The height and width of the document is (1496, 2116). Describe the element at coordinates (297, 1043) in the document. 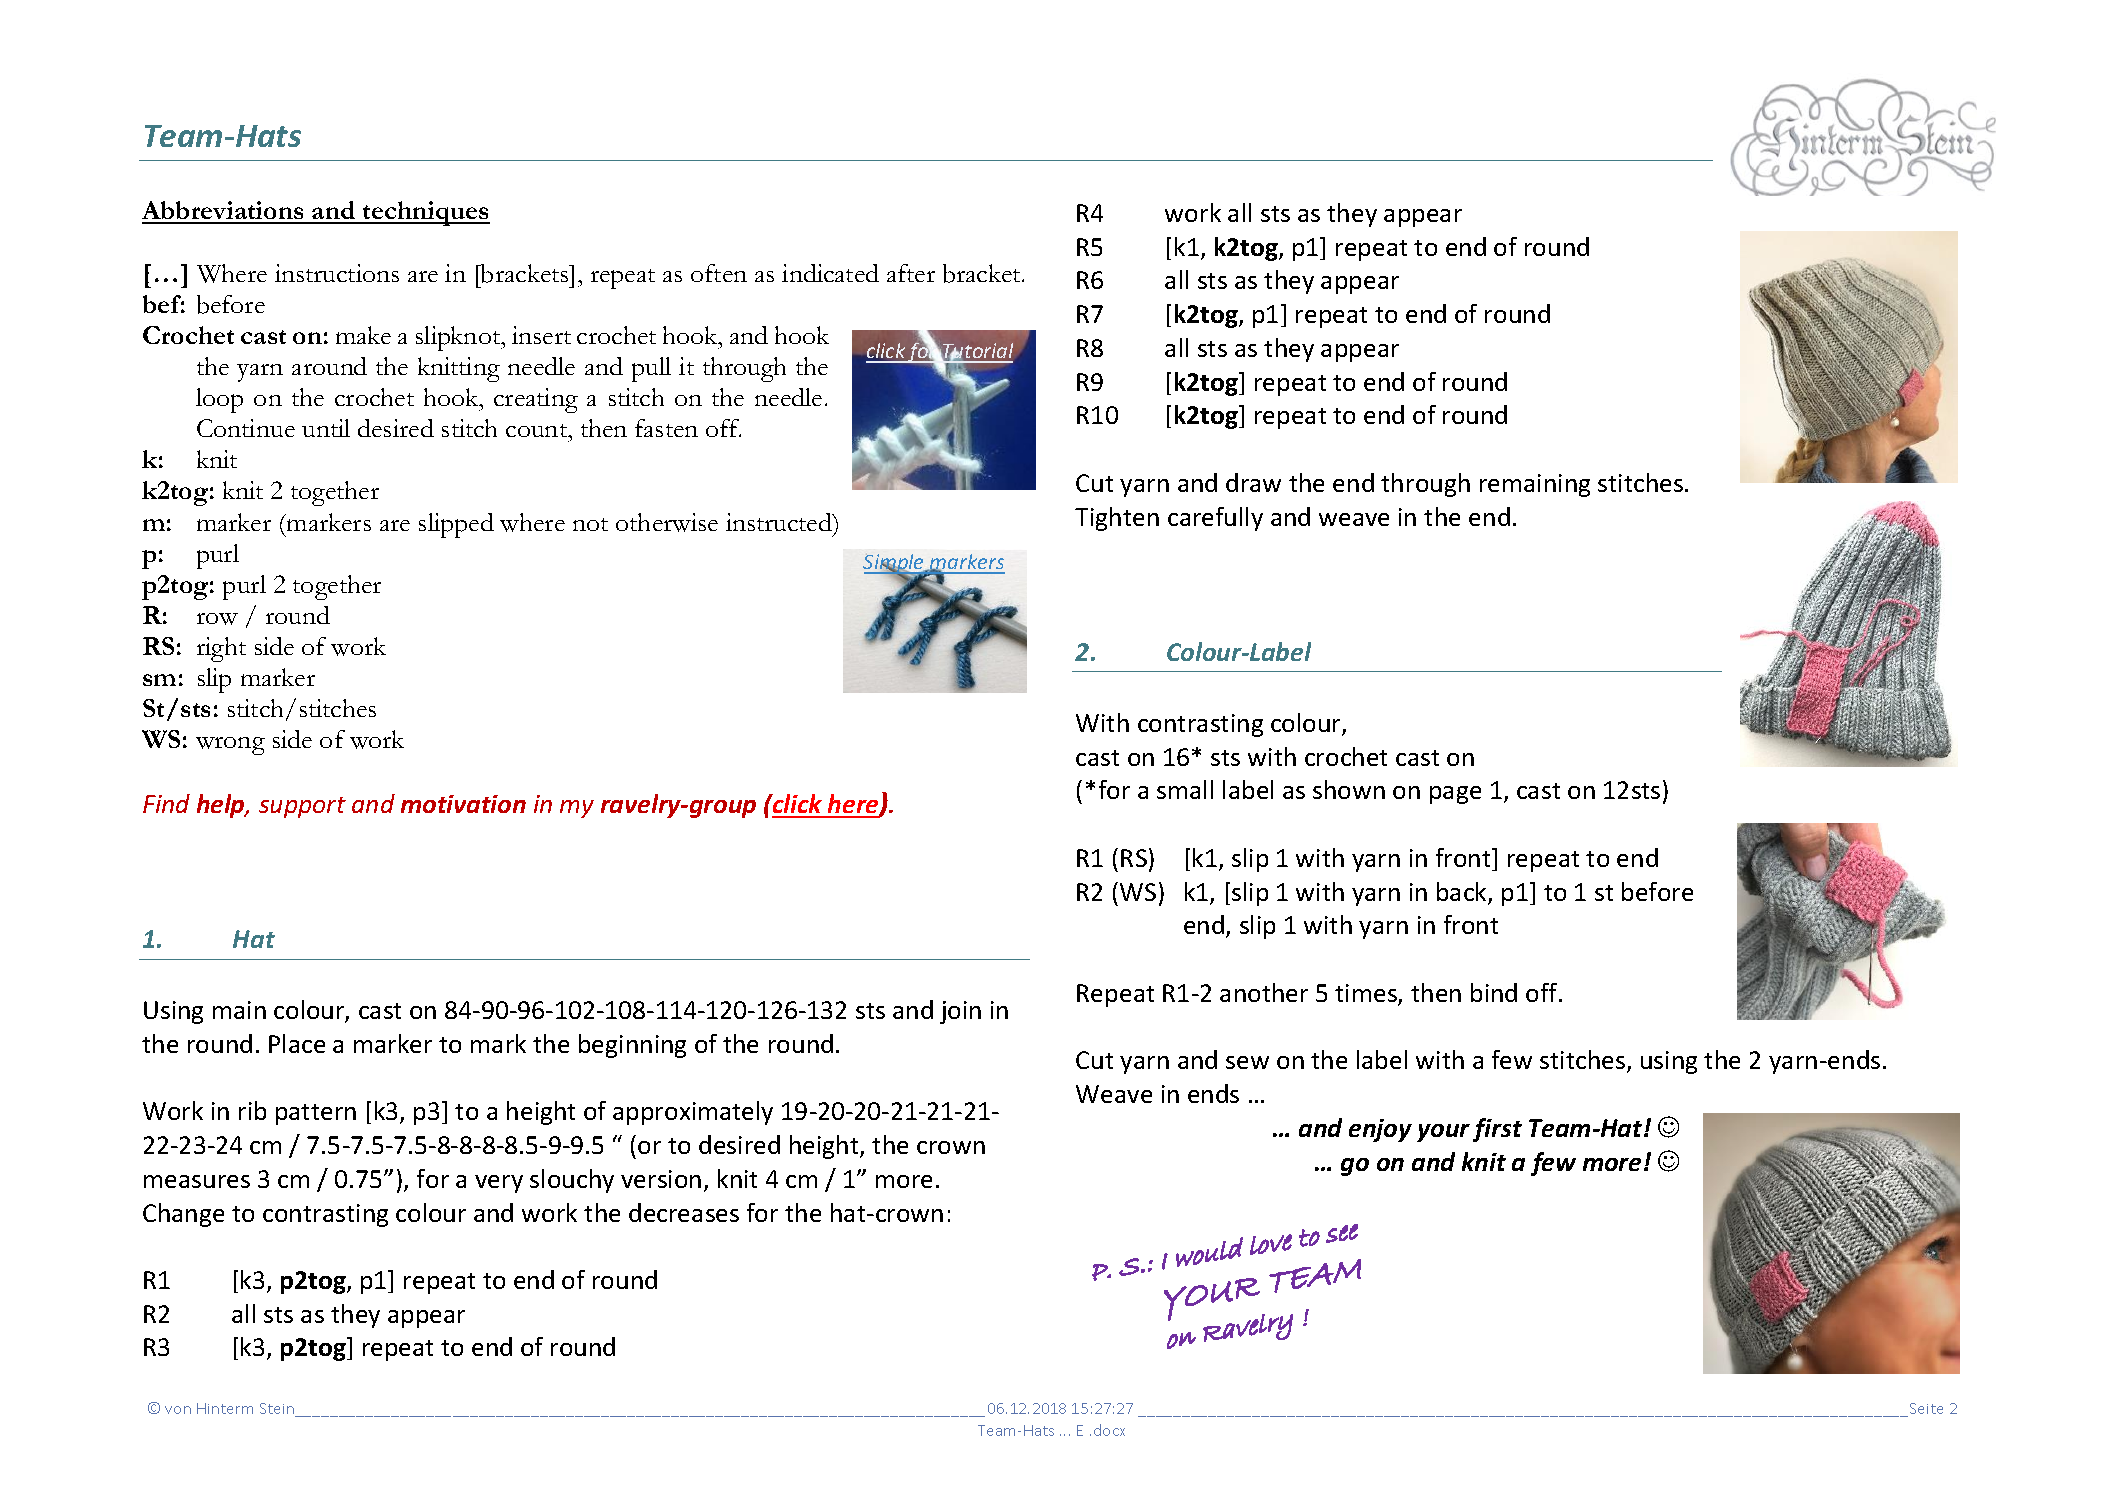

I see `Place` at that location.
